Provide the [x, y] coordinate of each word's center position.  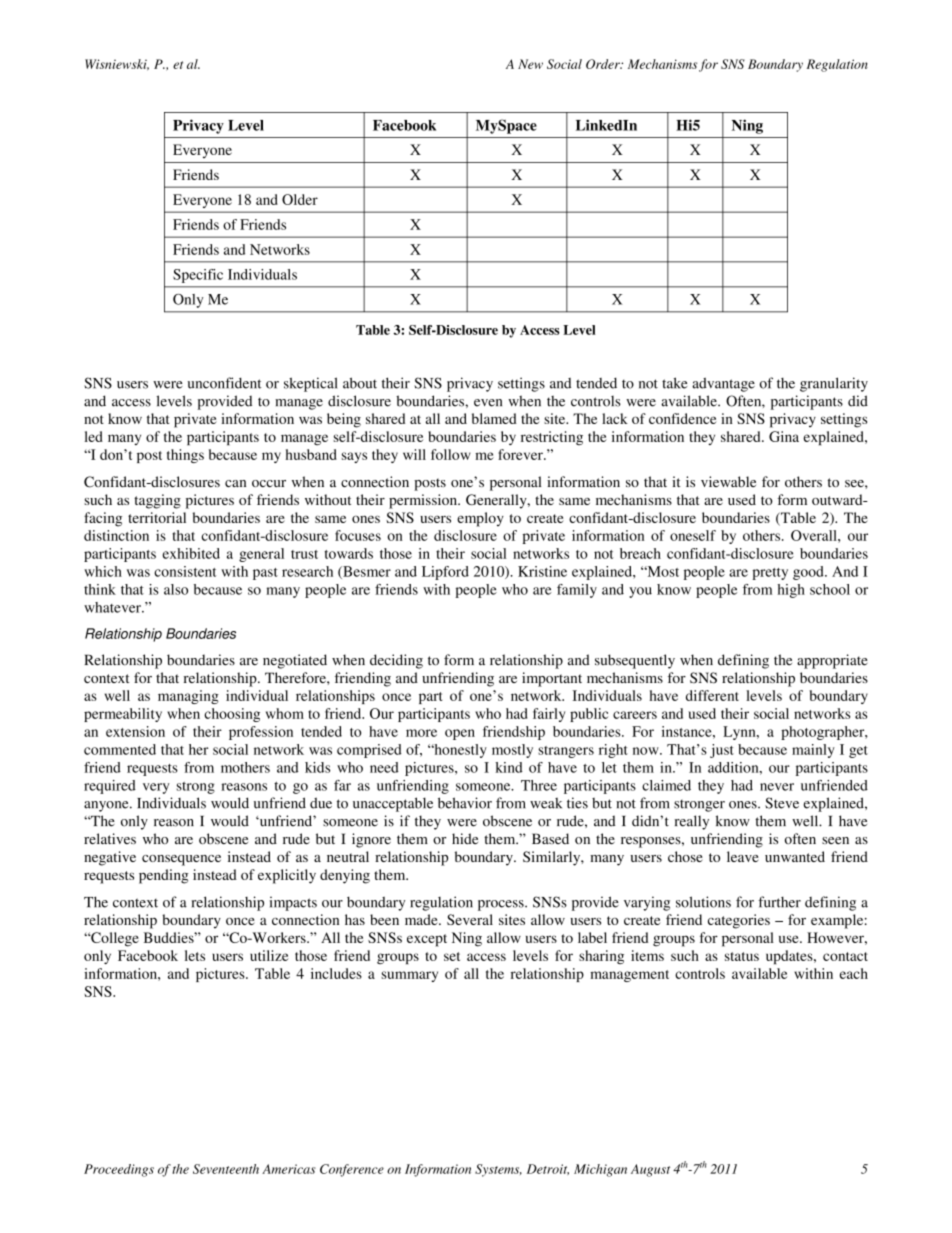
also [176, 589]
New [530, 64]
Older [300, 199]
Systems [498, 1170]
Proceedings [119, 1170]
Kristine [542, 571]
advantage [723, 385]
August [650, 1170]
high [791, 591]
